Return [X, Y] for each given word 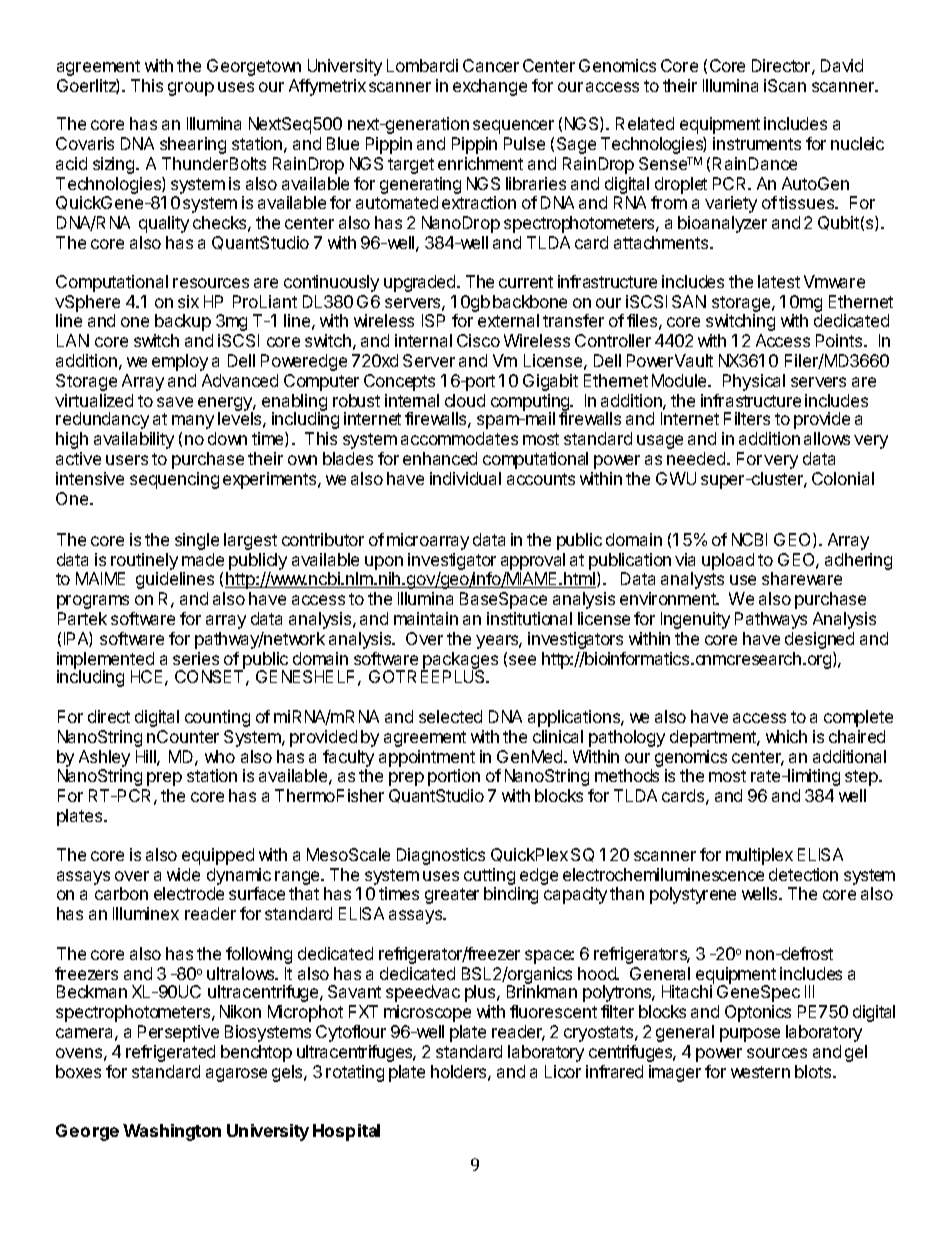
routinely [144, 563]
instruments [757, 143]
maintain [426, 618]
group [191, 89]
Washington [172, 1132]
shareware [802, 578]
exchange [490, 87]
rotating [355, 1073]
